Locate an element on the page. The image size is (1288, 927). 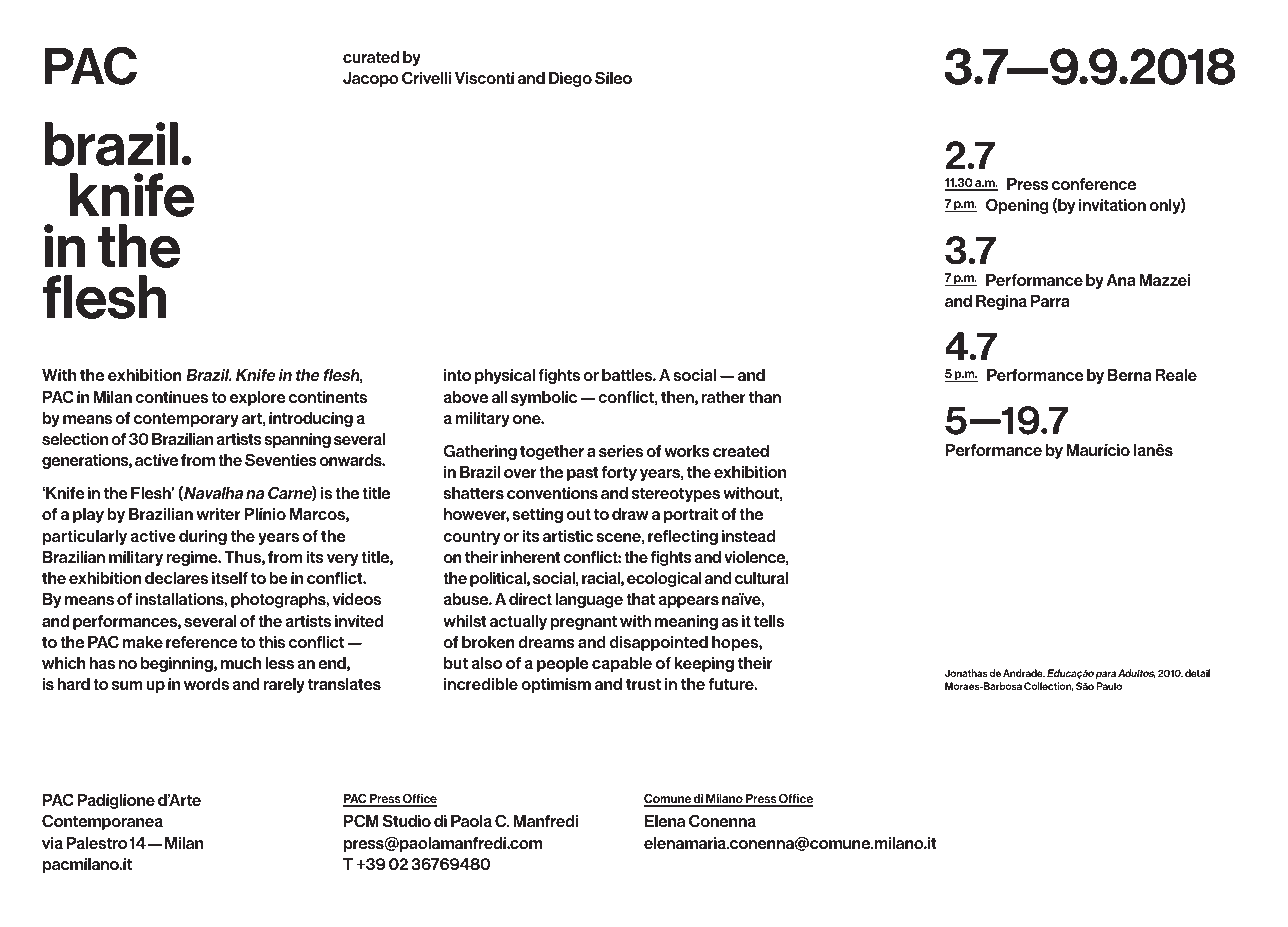
via is located at coordinates (52, 843).
